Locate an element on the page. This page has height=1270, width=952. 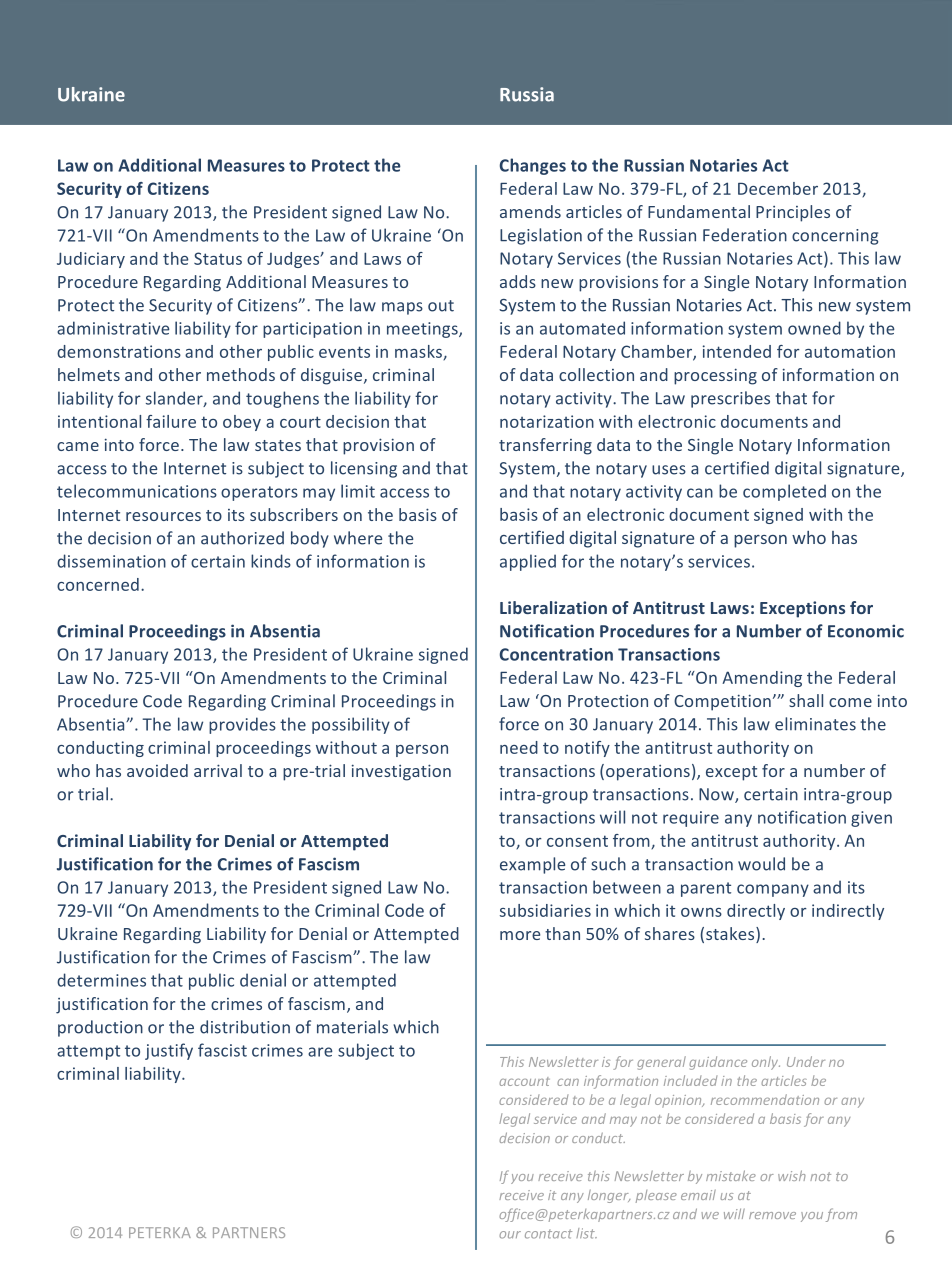
Status is located at coordinates (218, 258).
